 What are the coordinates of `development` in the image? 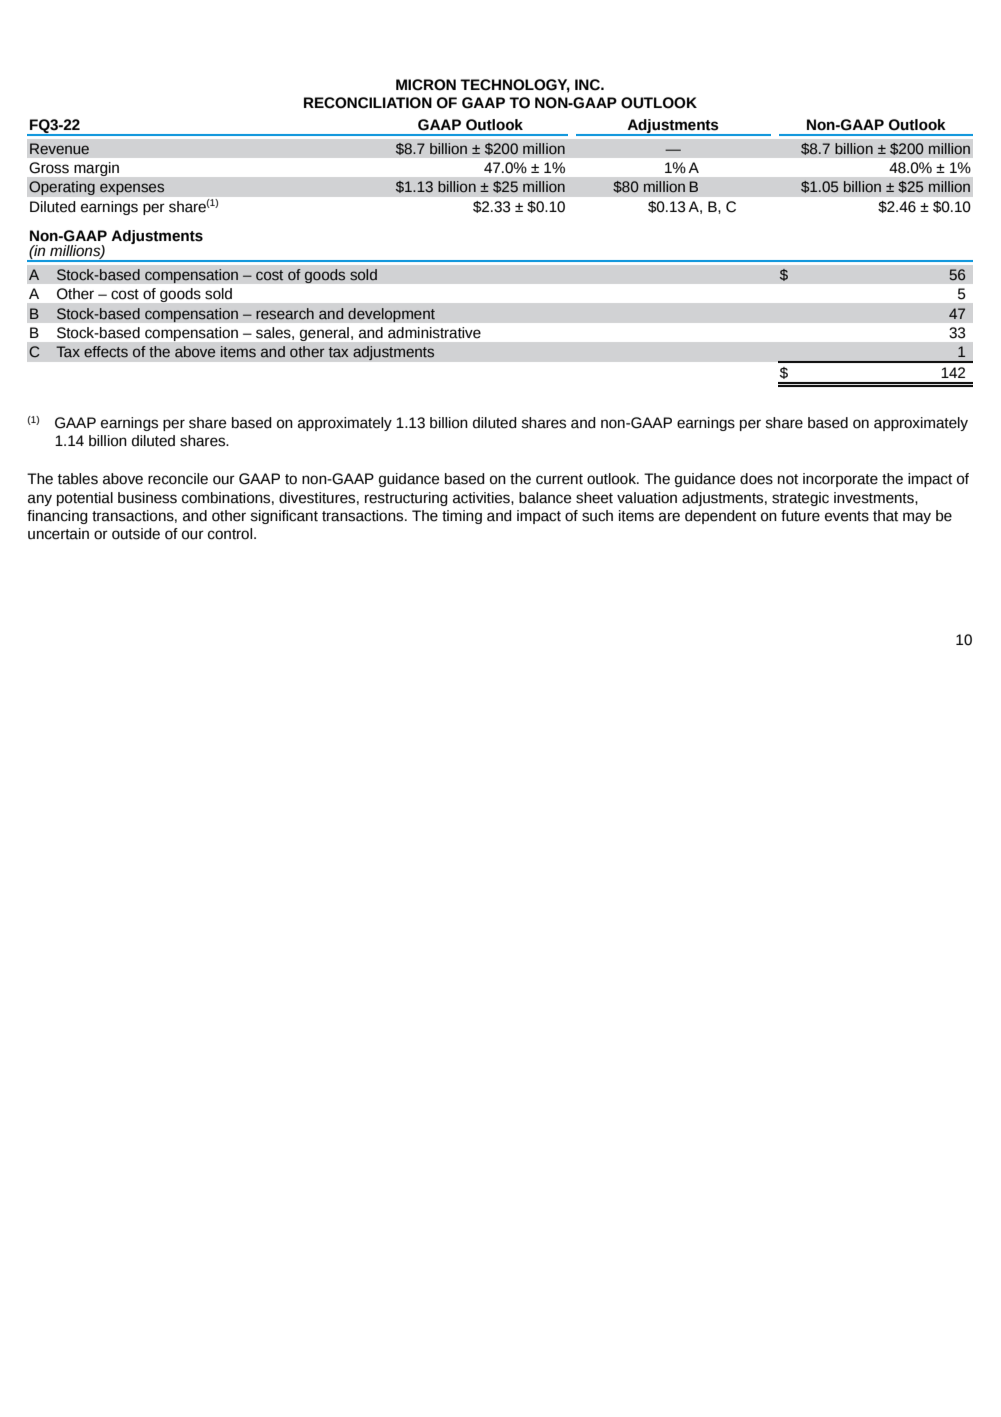 It's located at (391, 315).
